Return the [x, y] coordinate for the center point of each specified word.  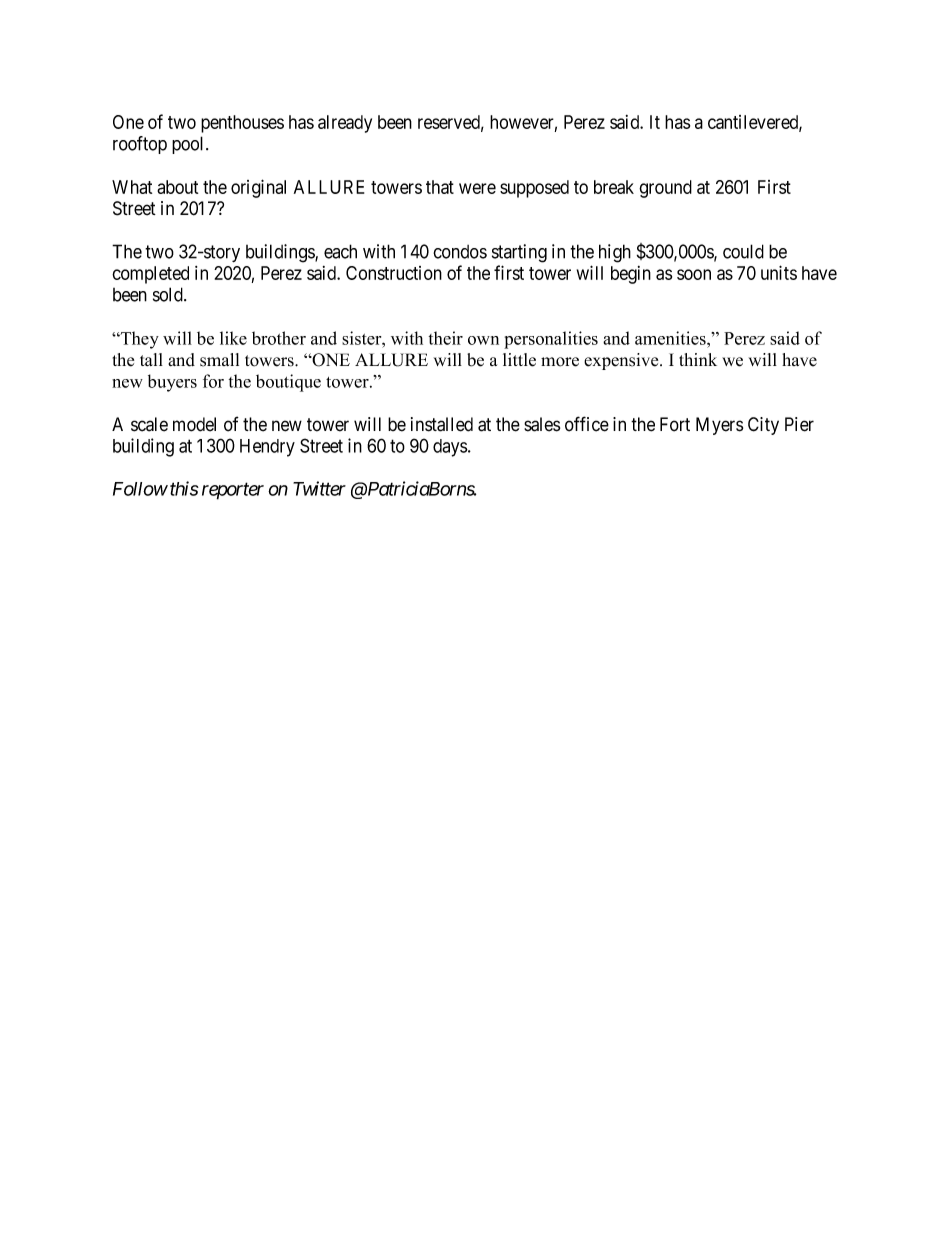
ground [665, 189]
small [219, 360]
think [698, 359]
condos [460, 252]
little [519, 360]
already [345, 124]
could [743, 251]
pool [189, 145]
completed [150, 275]
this [184, 488]
